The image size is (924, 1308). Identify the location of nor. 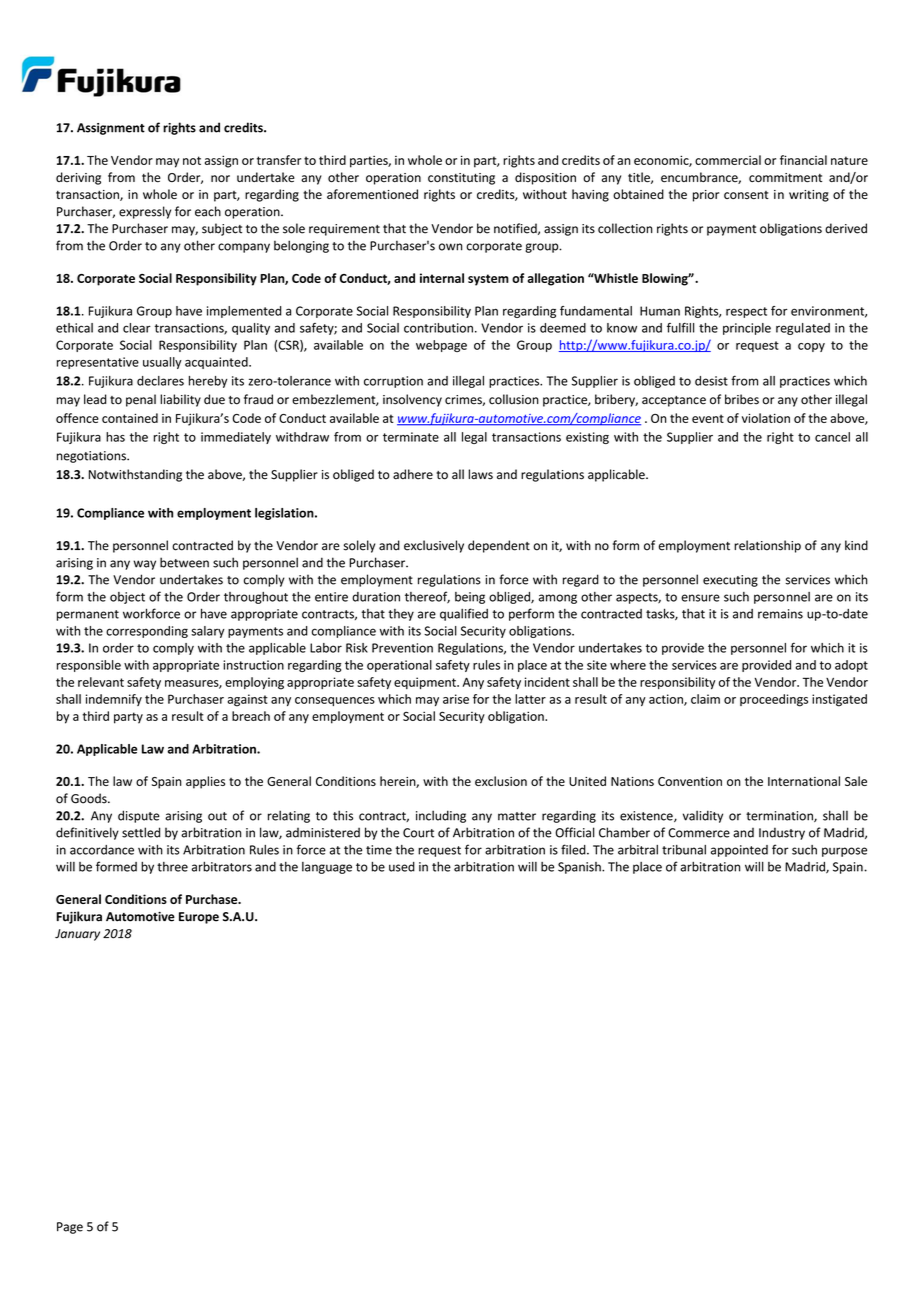
(220, 178).
